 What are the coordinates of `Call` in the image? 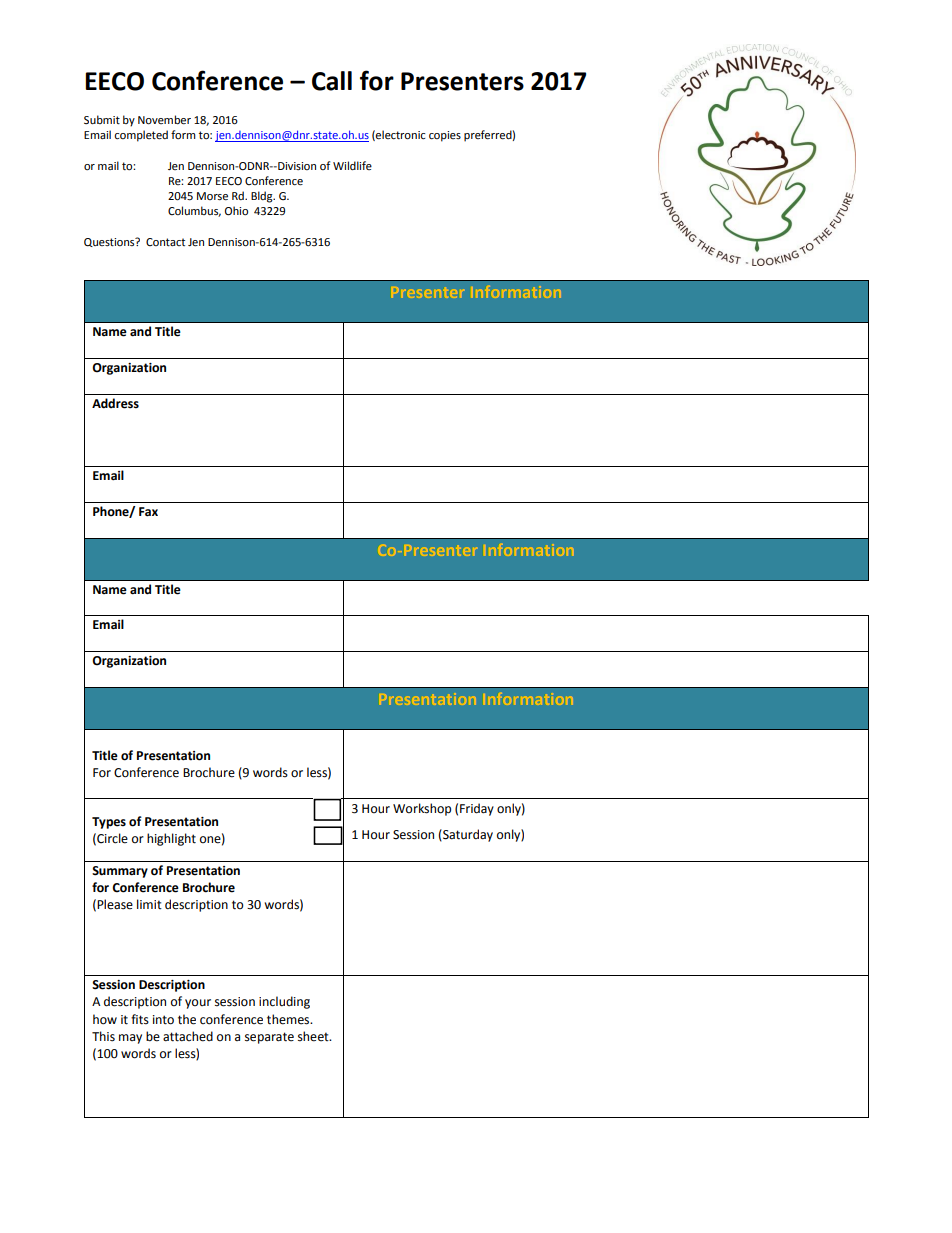 It's located at (332, 81).
